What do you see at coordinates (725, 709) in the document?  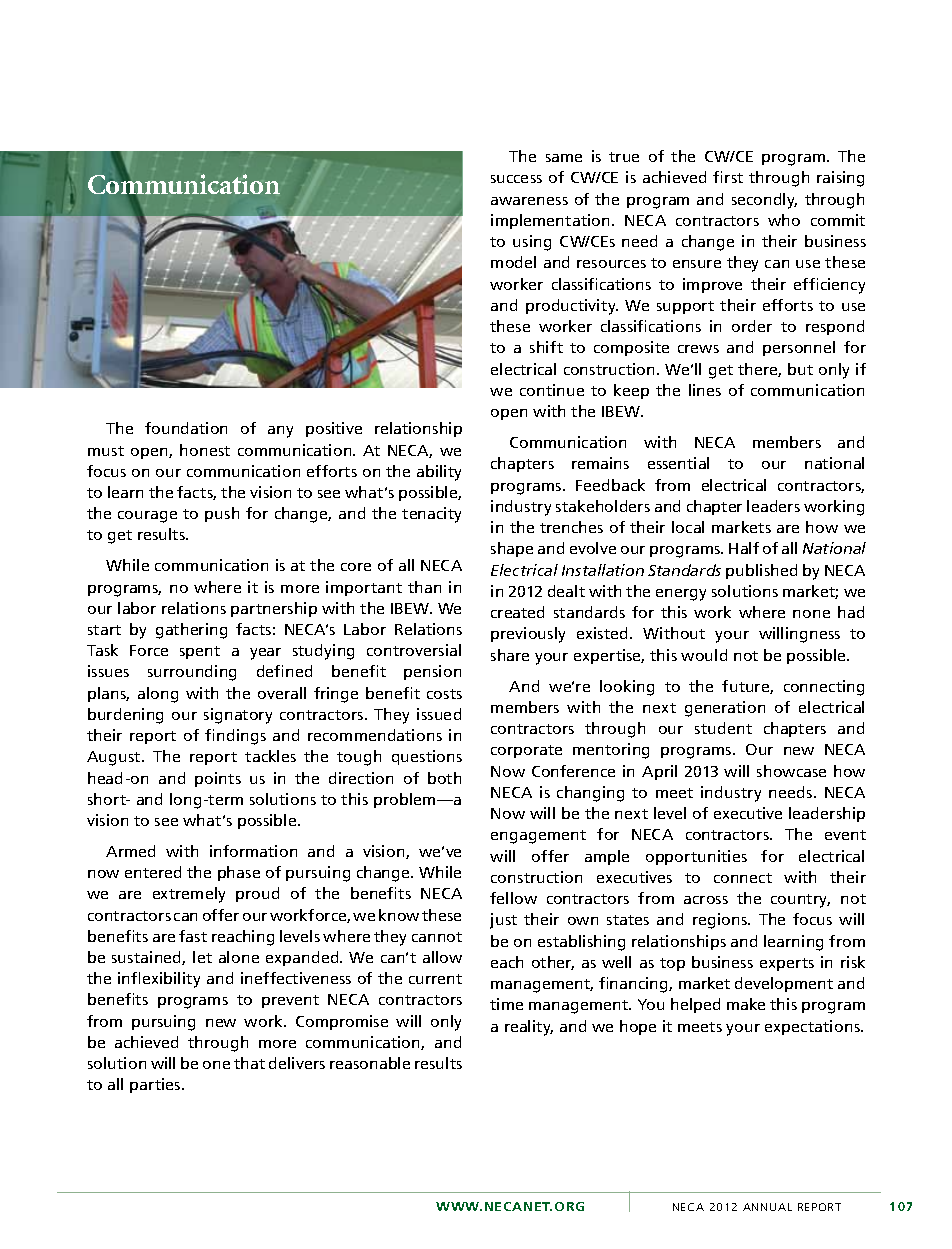 I see `generation` at bounding box center [725, 709].
